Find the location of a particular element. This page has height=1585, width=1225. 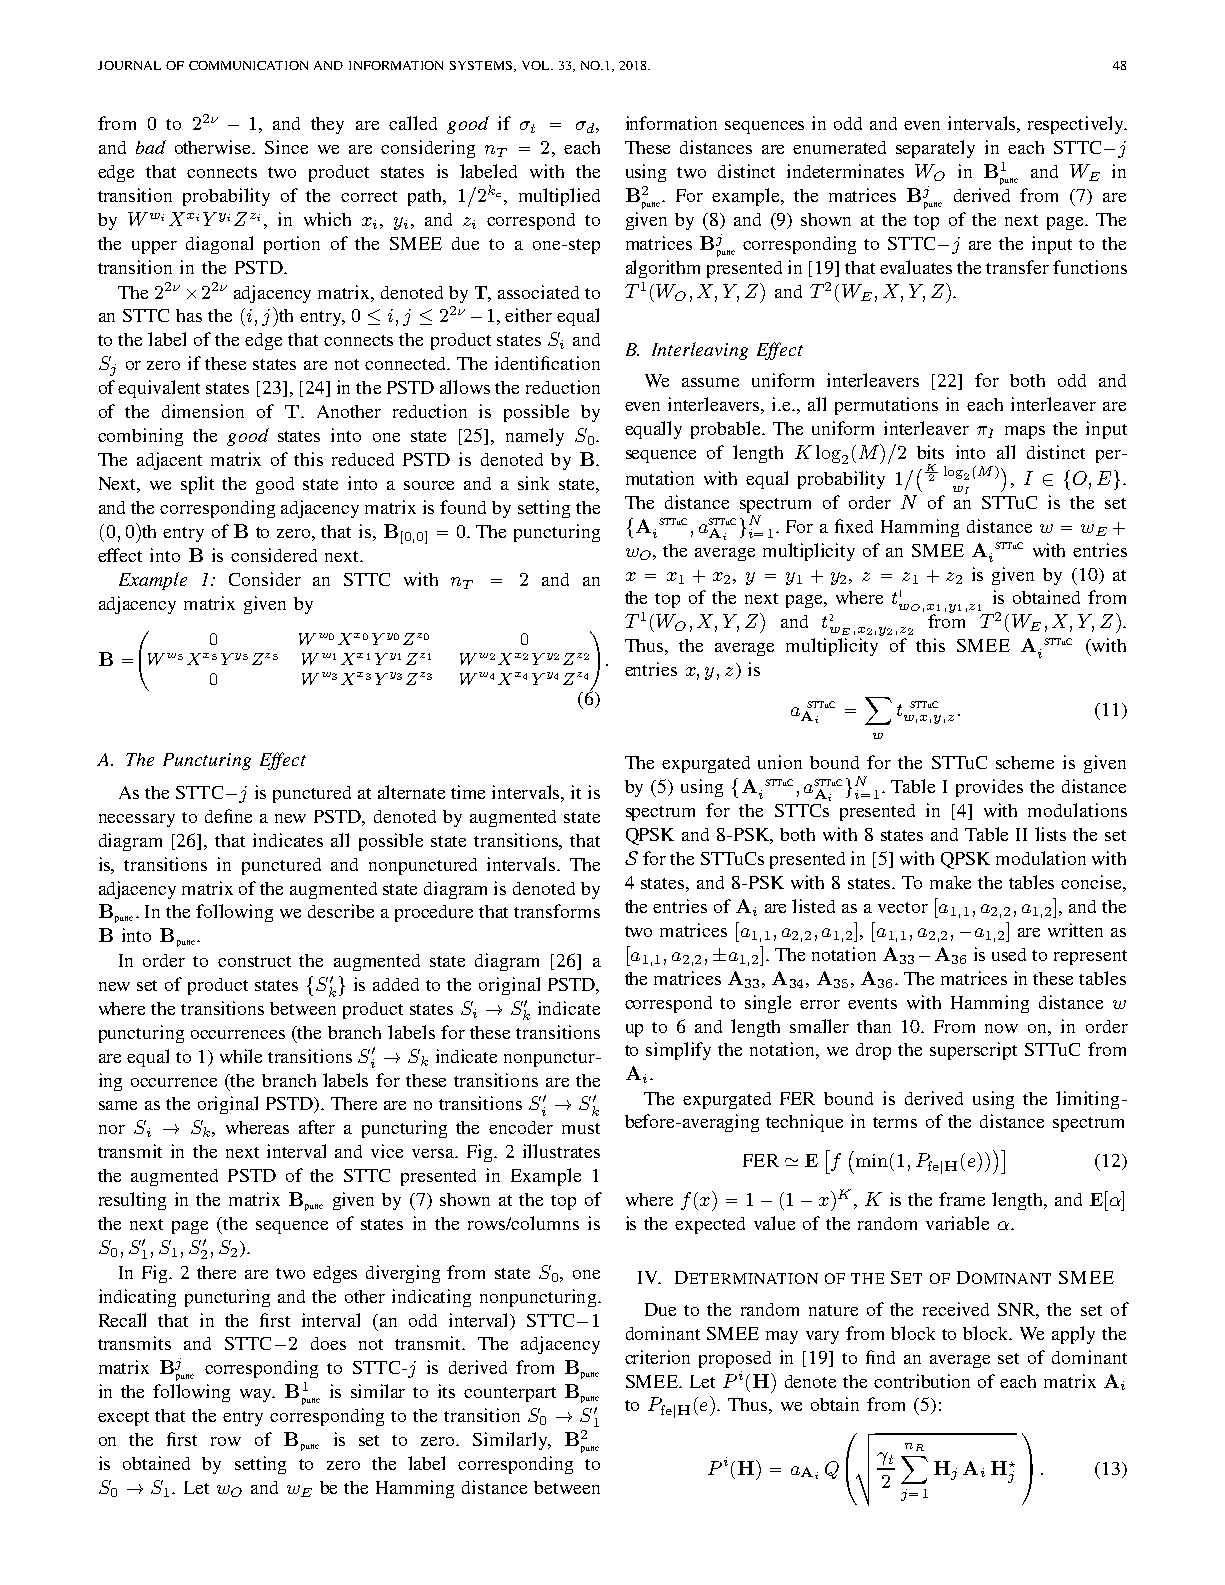

dimension is located at coordinates (203, 411).
